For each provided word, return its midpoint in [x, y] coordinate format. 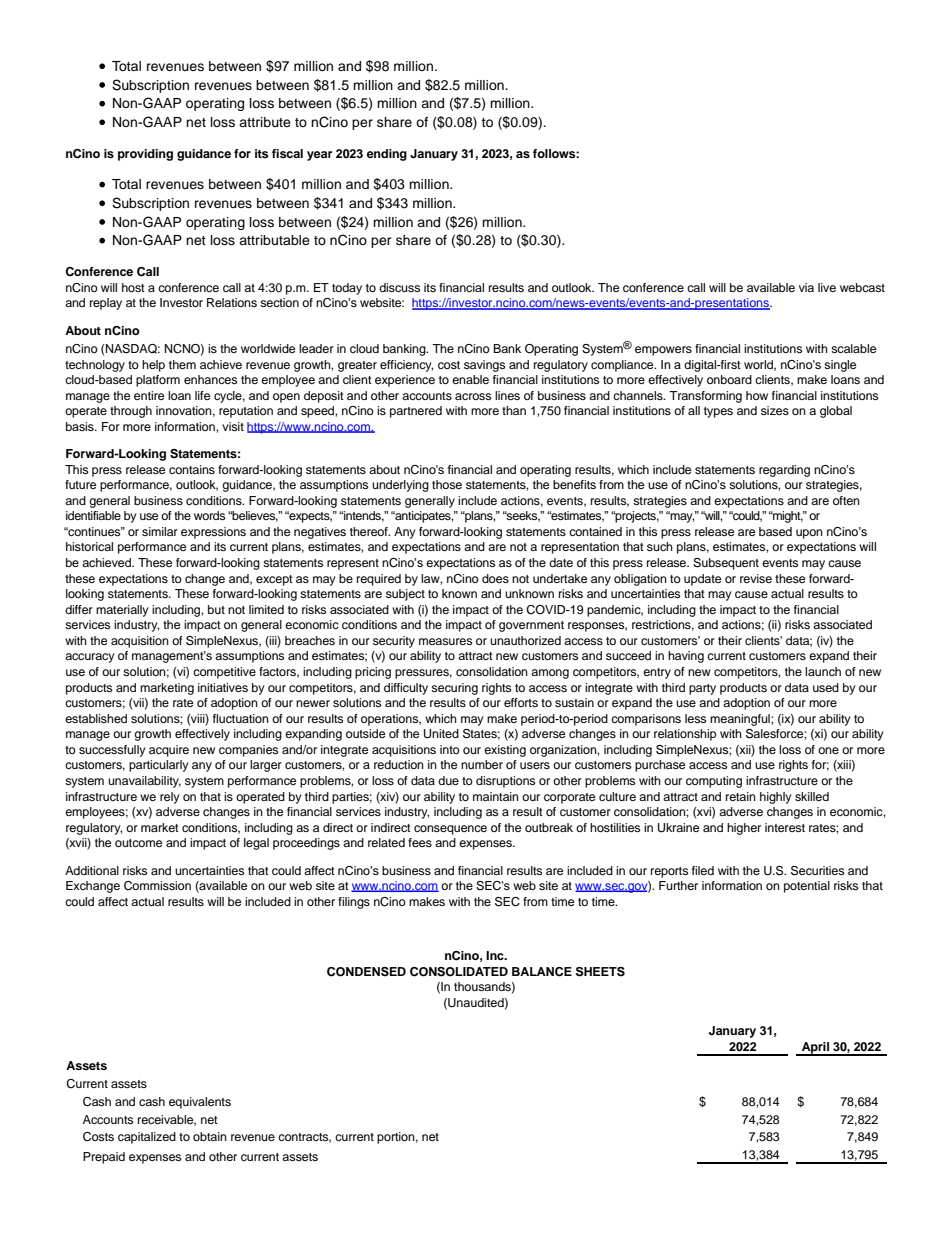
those [447, 484]
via [806, 287]
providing [145, 155]
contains [192, 469]
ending [387, 155]
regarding [784, 471]
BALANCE [542, 972]
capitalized [147, 1138]
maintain [496, 796]
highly [776, 798]
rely [170, 798]
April [815, 1049]
